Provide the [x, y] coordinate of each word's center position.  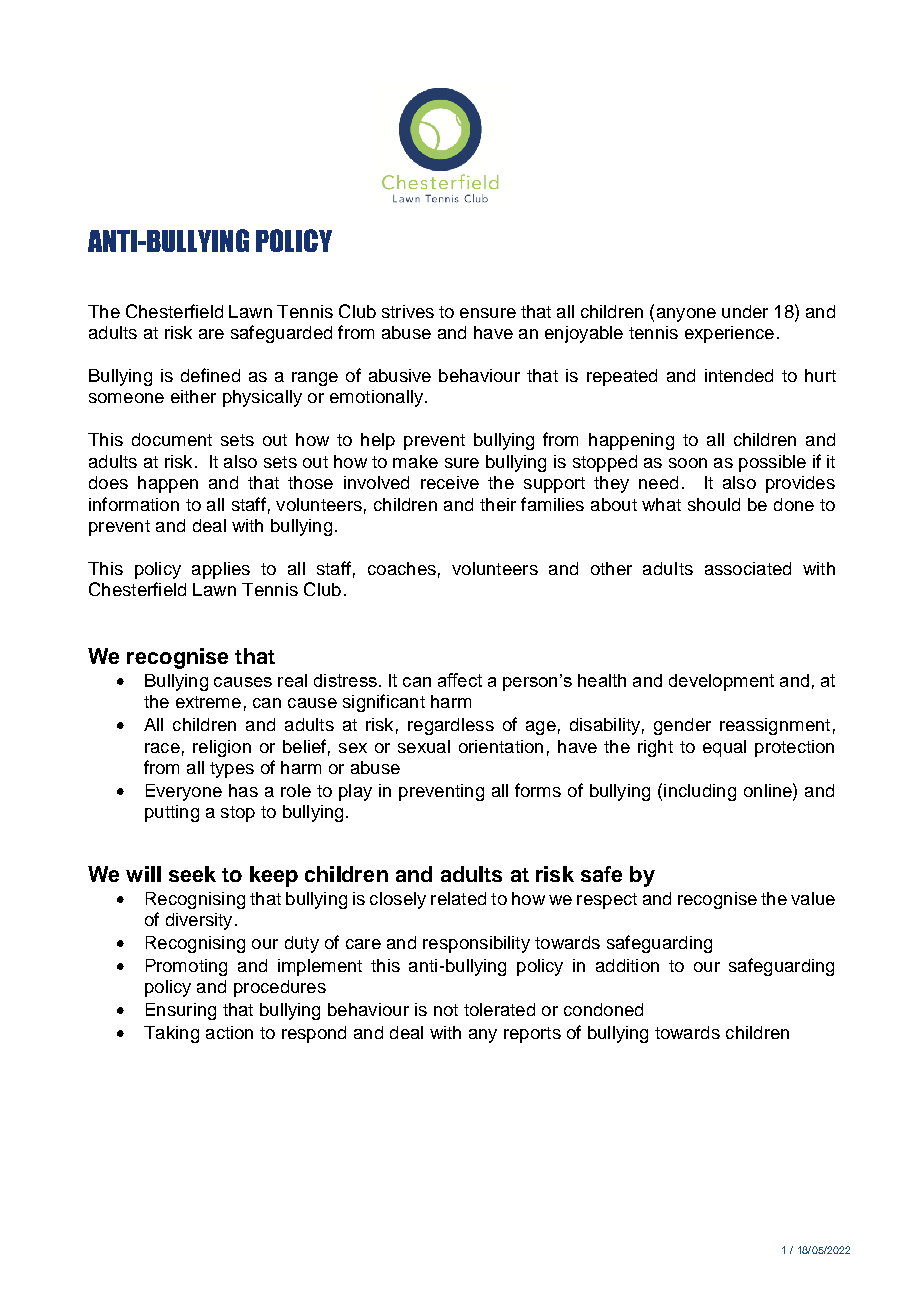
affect [460, 680]
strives [408, 311]
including [700, 792]
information [134, 504]
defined [210, 375]
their [498, 504]
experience [729, 334]
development [721, 682]
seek [192, 874]
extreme [208, 702]
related [458, 898]
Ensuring [181, 1011]
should [714, 504]
